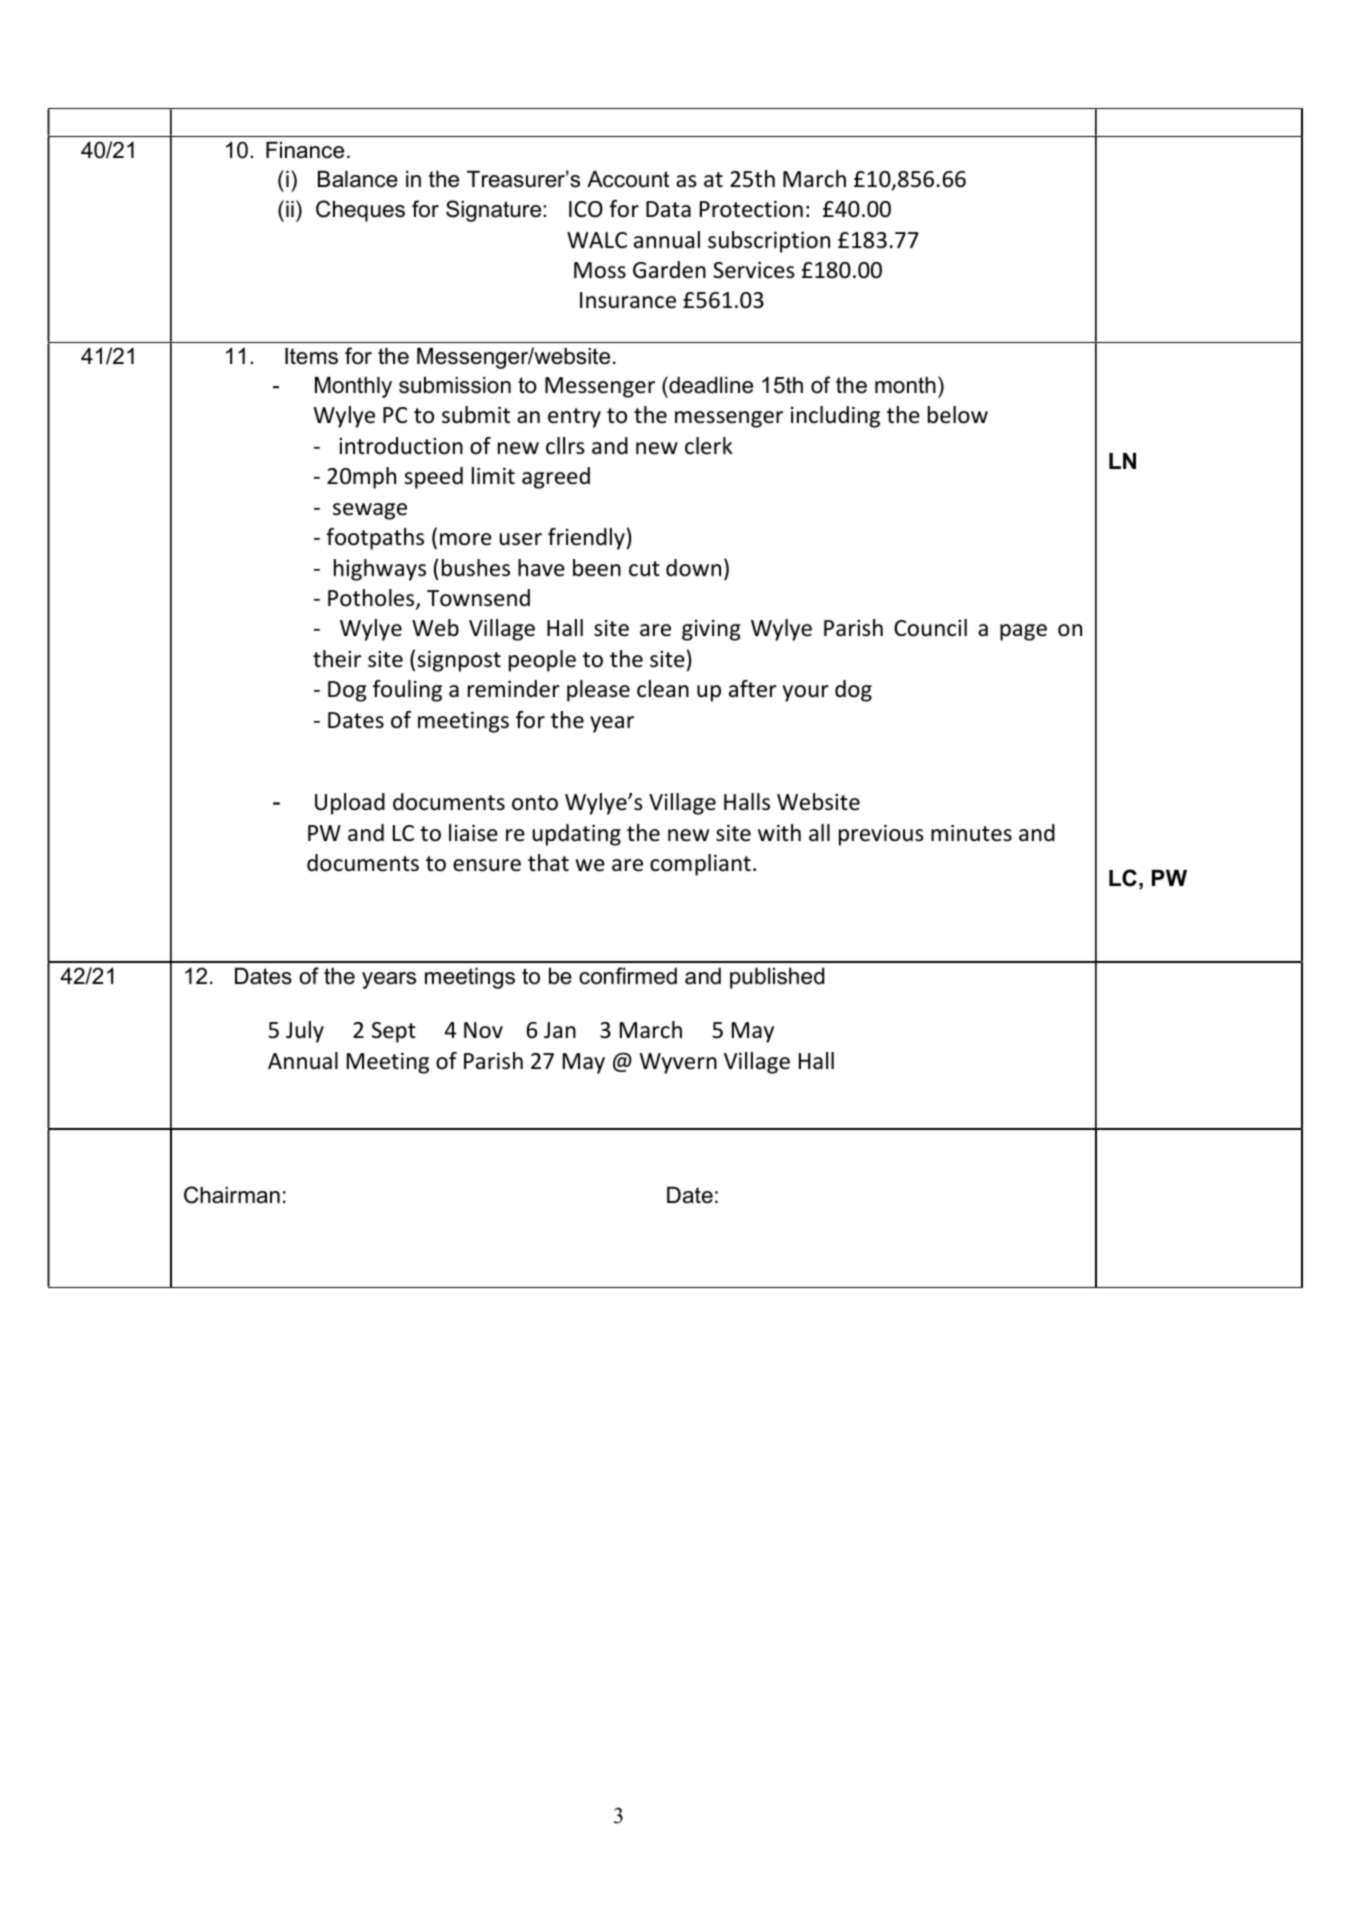 The width and height of the image is (1350, 1910). I want to click on Council, so click(930, 628).
